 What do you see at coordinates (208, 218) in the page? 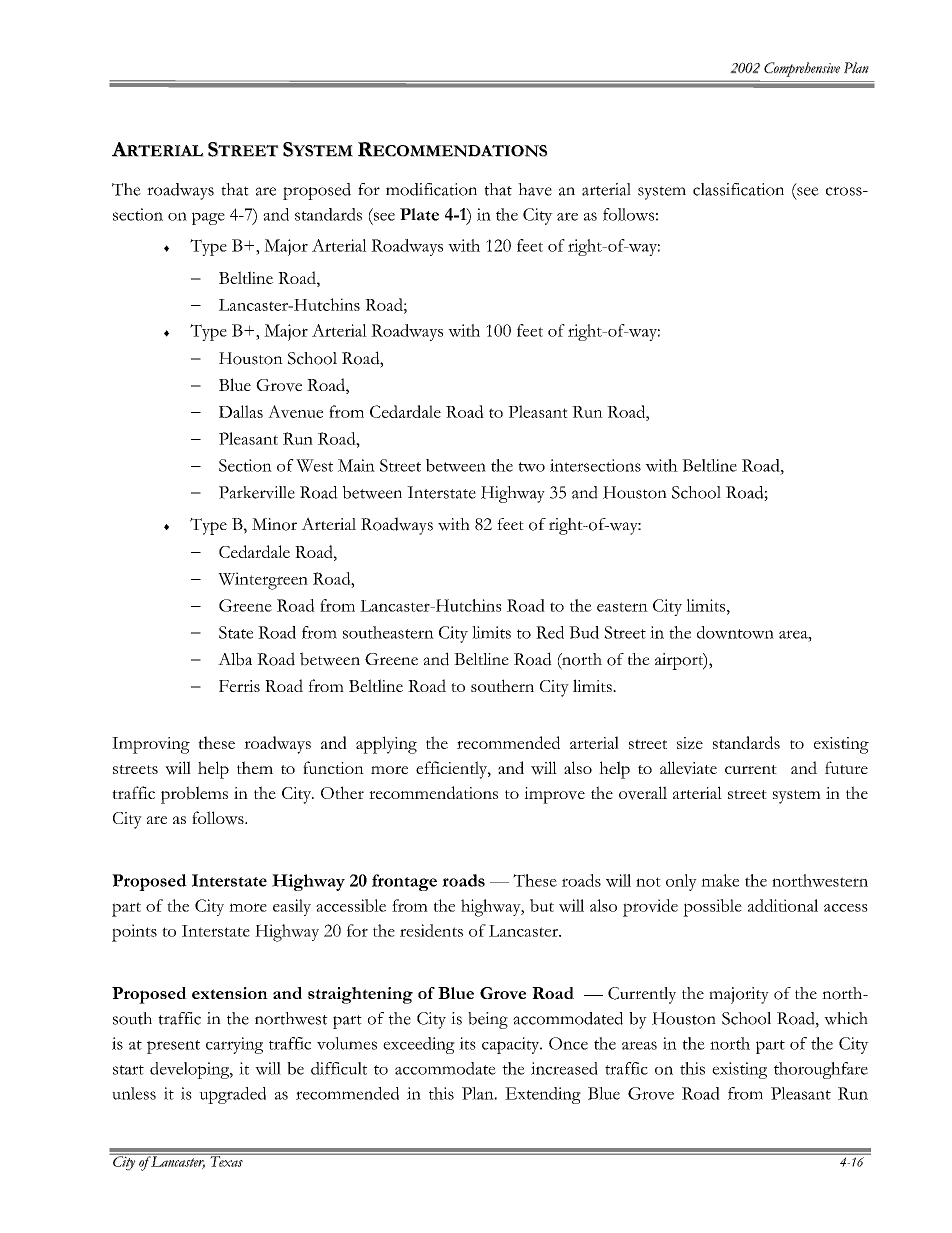
I see `page` at bounding box center [208, 218].
